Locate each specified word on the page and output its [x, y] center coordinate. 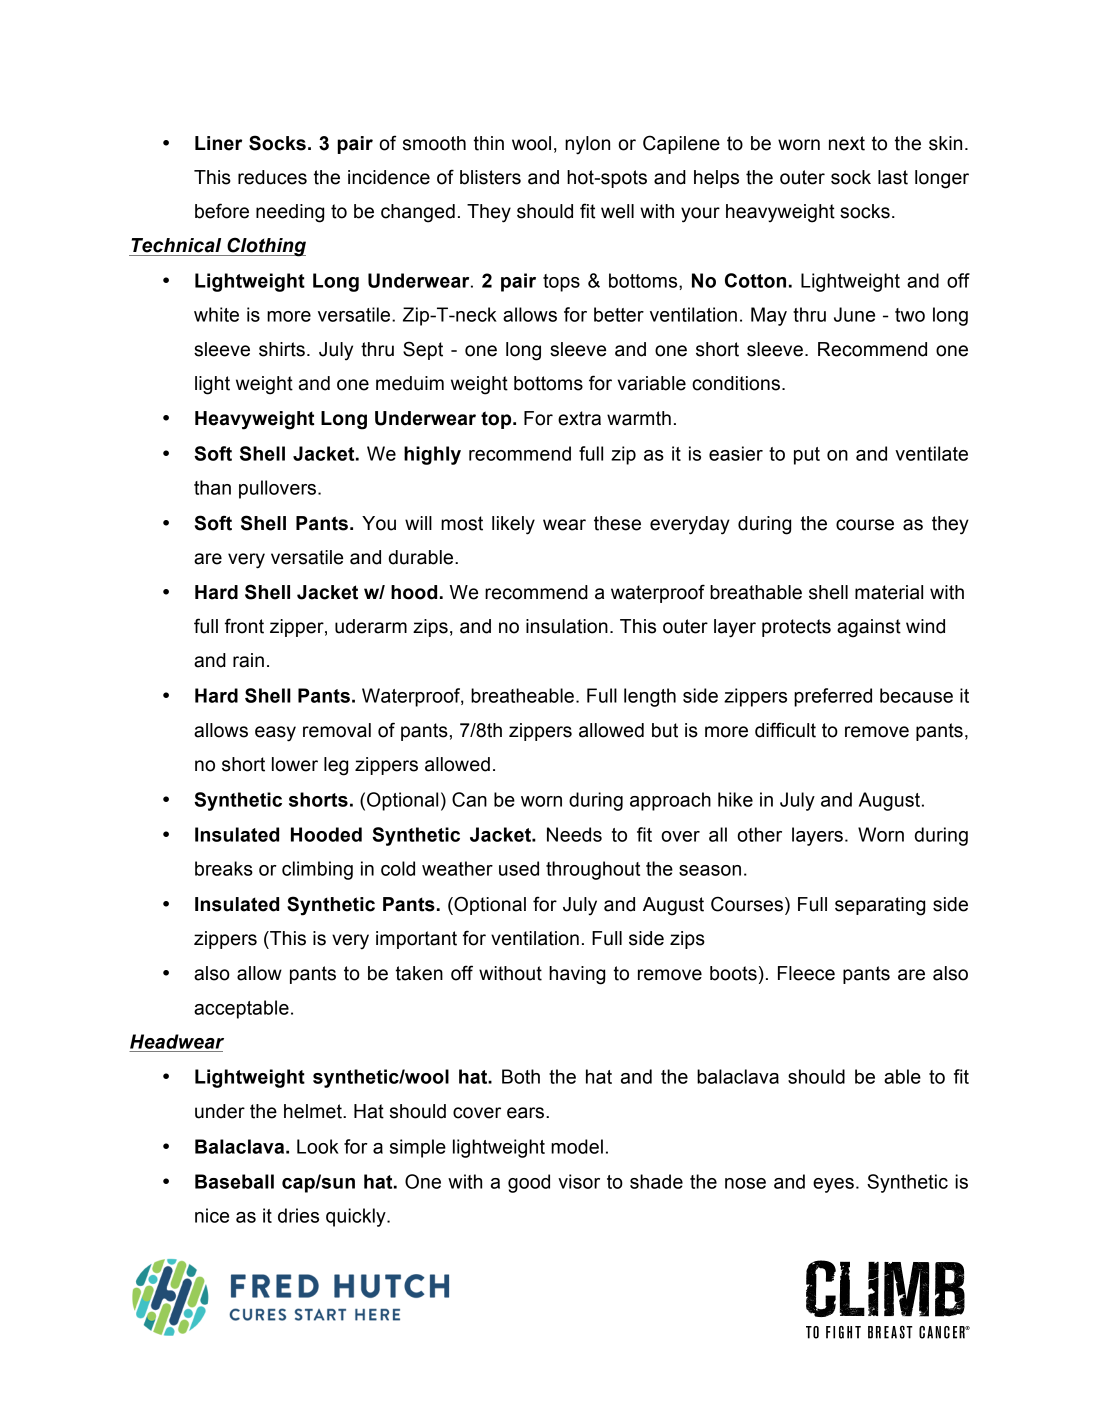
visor [579, 1181]
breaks [224, 868]
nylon [587, 145]
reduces [272, 177]
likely [513, 525]
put [807, 456]
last [893, 177]
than [212, 487]
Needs [574, 834]
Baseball [234, 1181]
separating [880, 906]
